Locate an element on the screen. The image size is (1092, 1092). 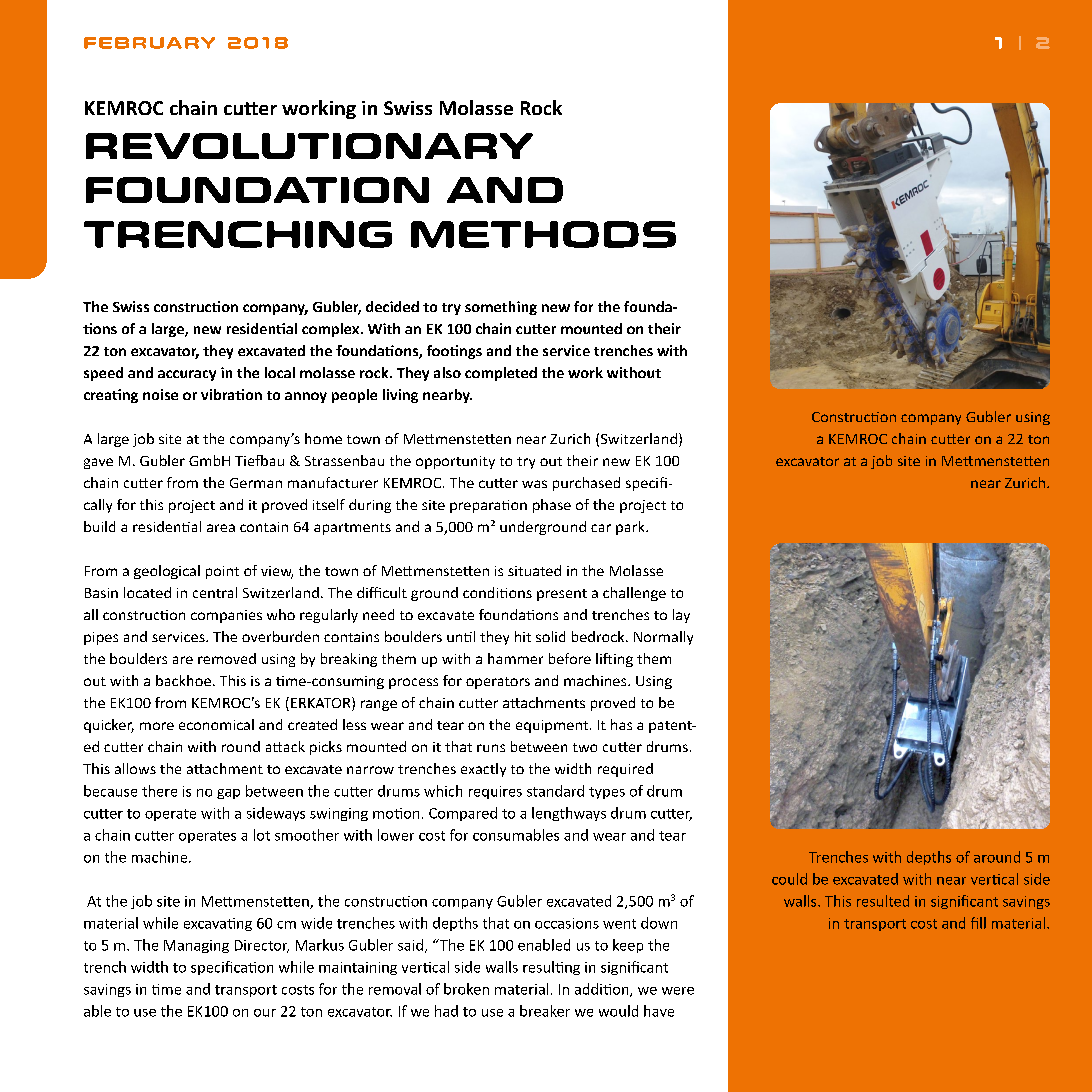
lay is located at coordinates (681, 616).
